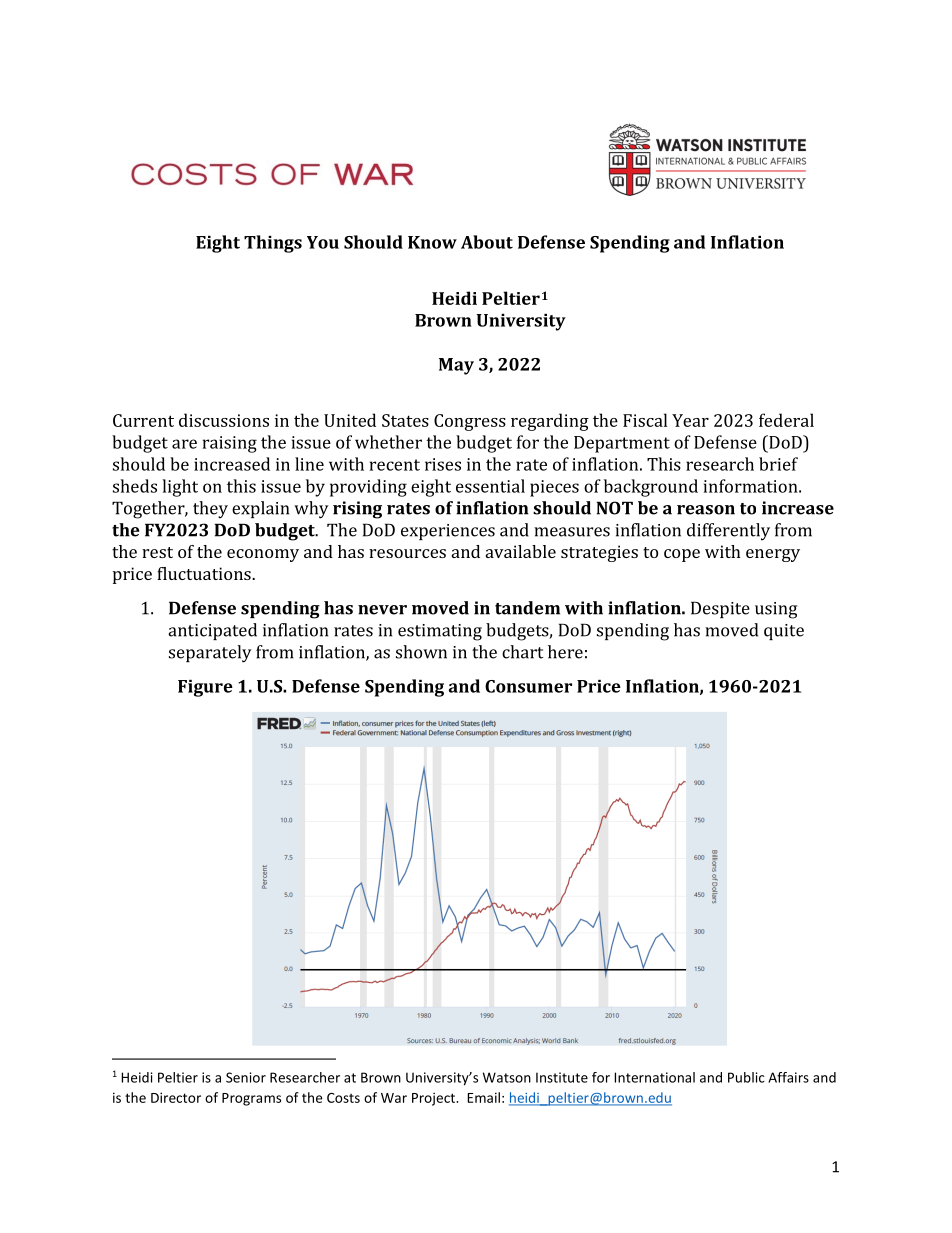 This screenshot has width=952, height=1233. I want to click on rises, so click(443, 464).
